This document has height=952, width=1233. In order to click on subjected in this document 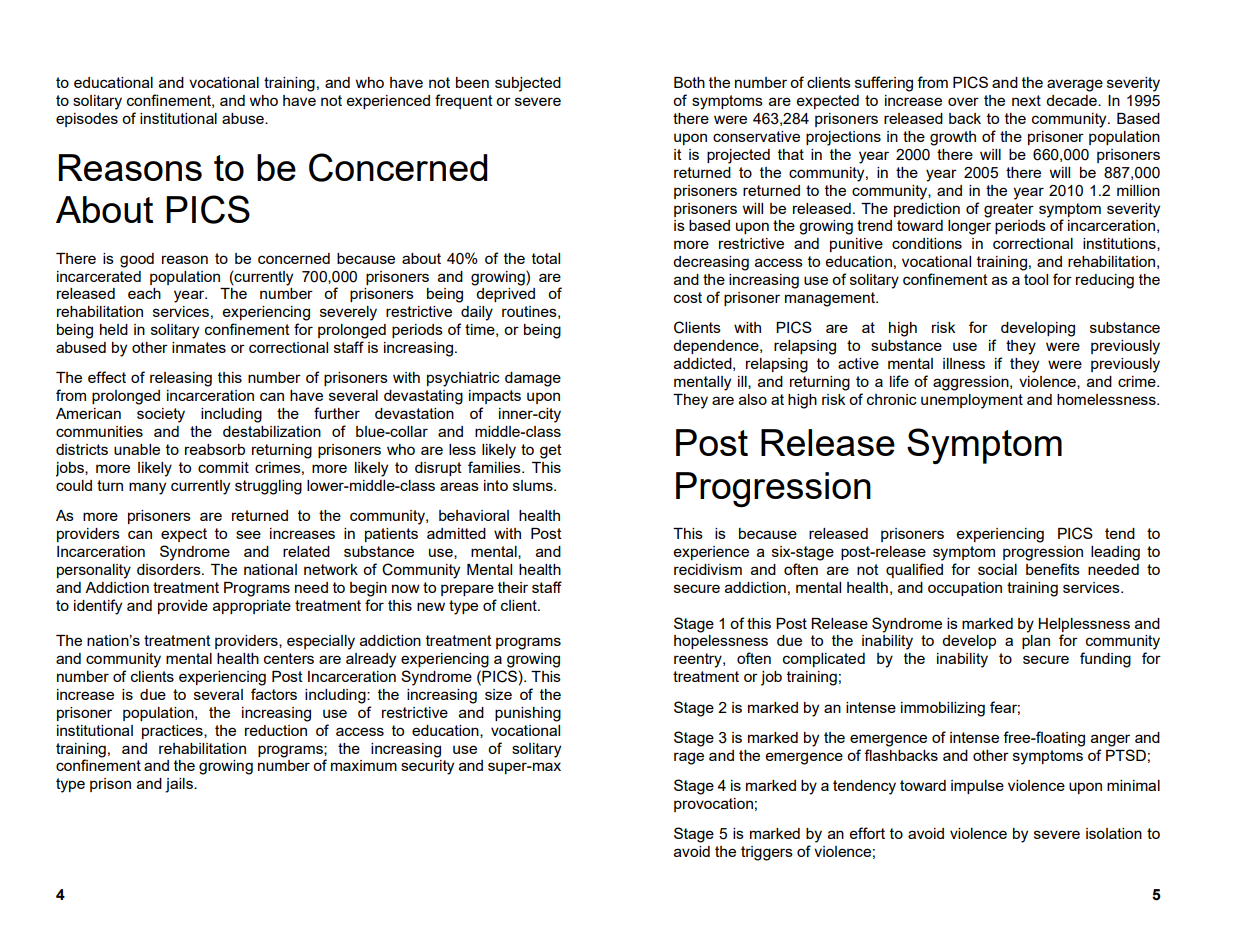, I will do `click(528, 84)`.
